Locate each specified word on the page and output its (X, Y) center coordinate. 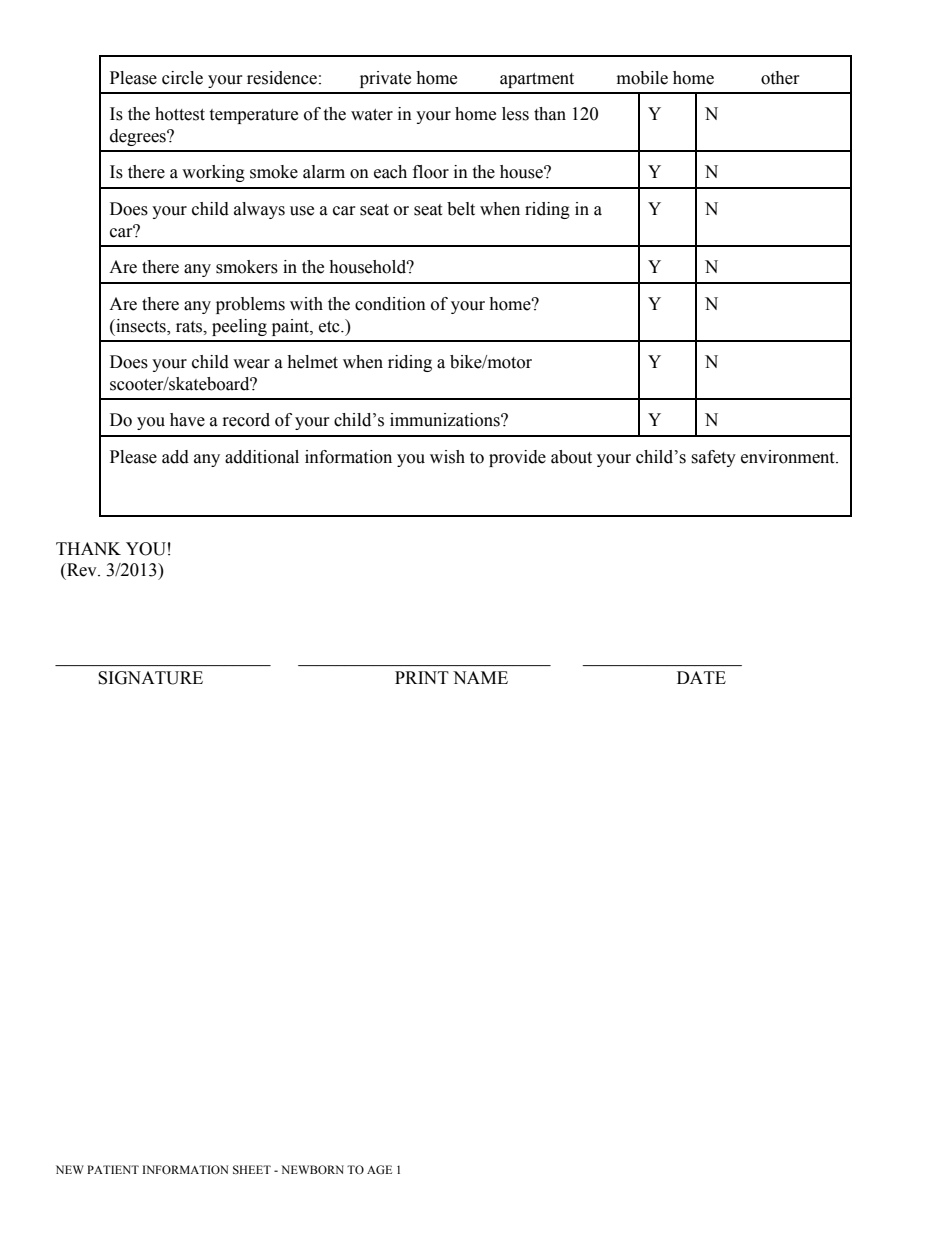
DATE (701, 677)
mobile (642, 78)
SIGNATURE (150, 678)
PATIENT (113, 1169)
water (372, 115)
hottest (180, 114)
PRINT (422, 677)
